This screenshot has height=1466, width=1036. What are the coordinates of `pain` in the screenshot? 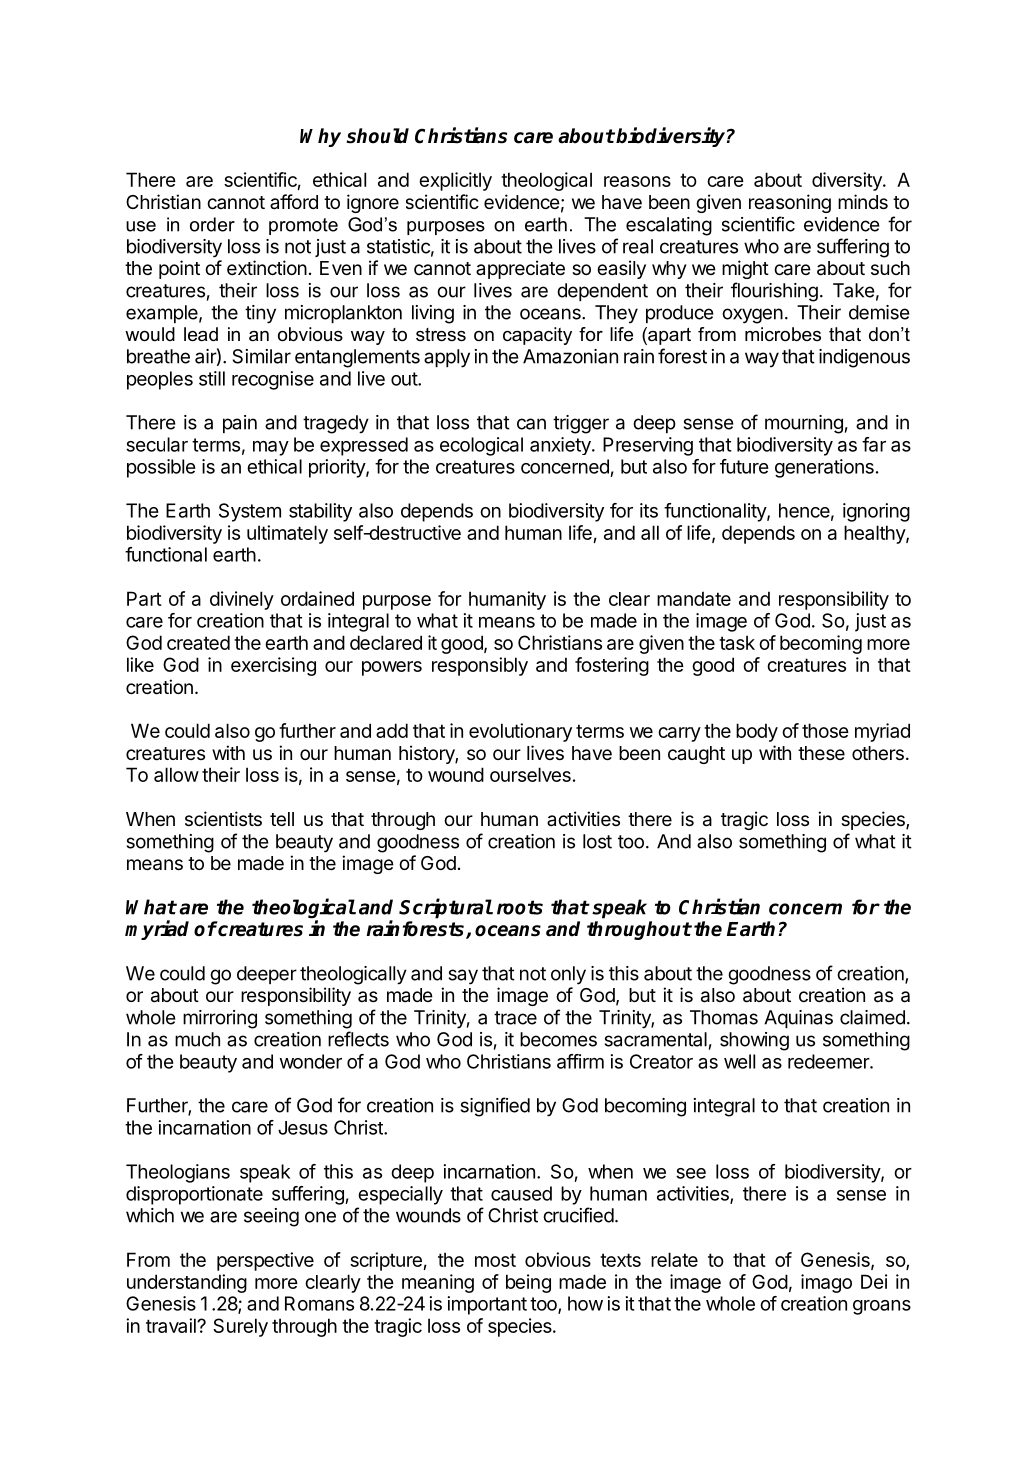 It's located at (240, 424).
